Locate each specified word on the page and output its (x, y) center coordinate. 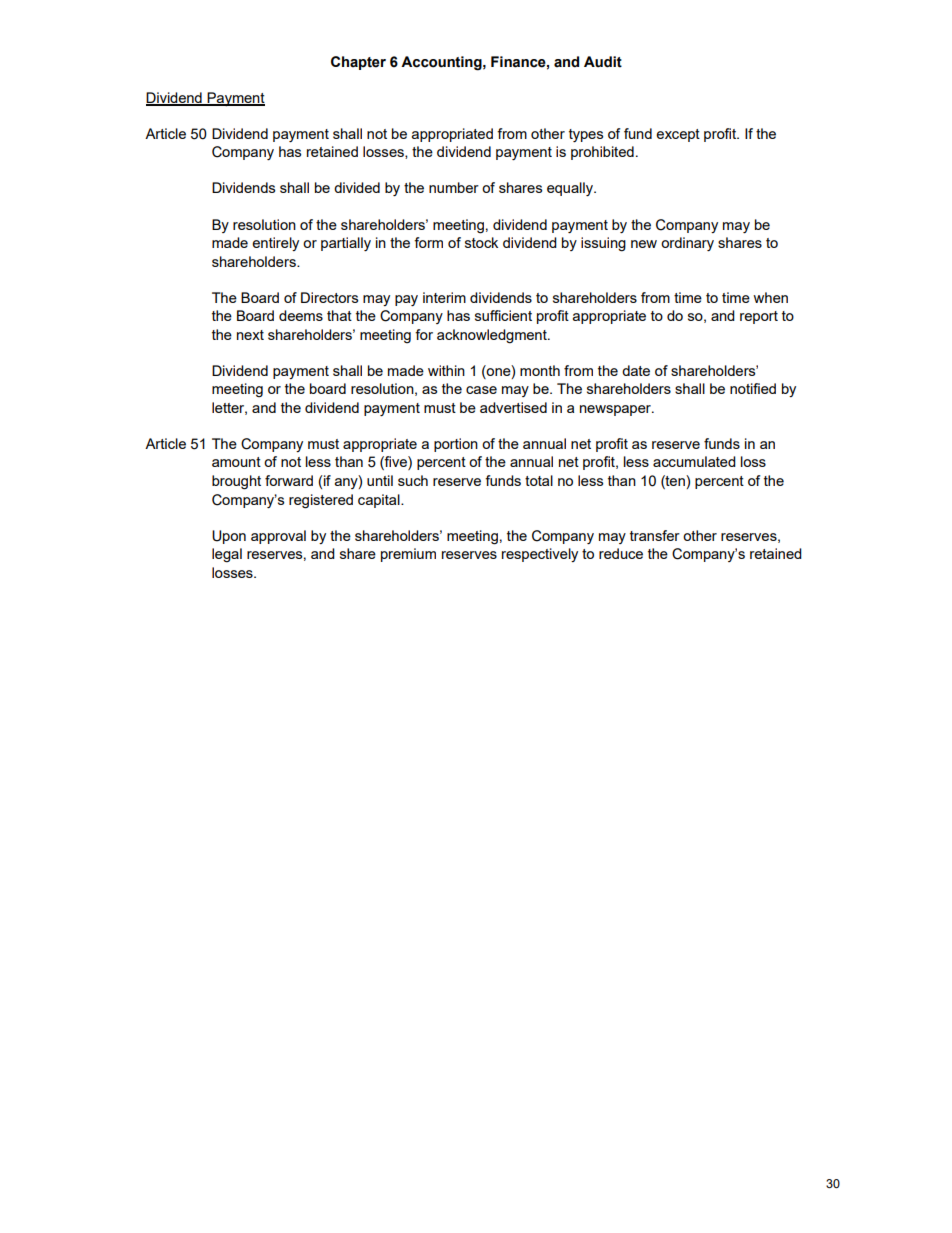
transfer (655, 535)
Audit (603, 62)
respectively (540, 555)
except (678, 135)
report (759, 317)
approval (278, 537)
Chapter (358, 63)
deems (301, 315)
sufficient (503, 315)
